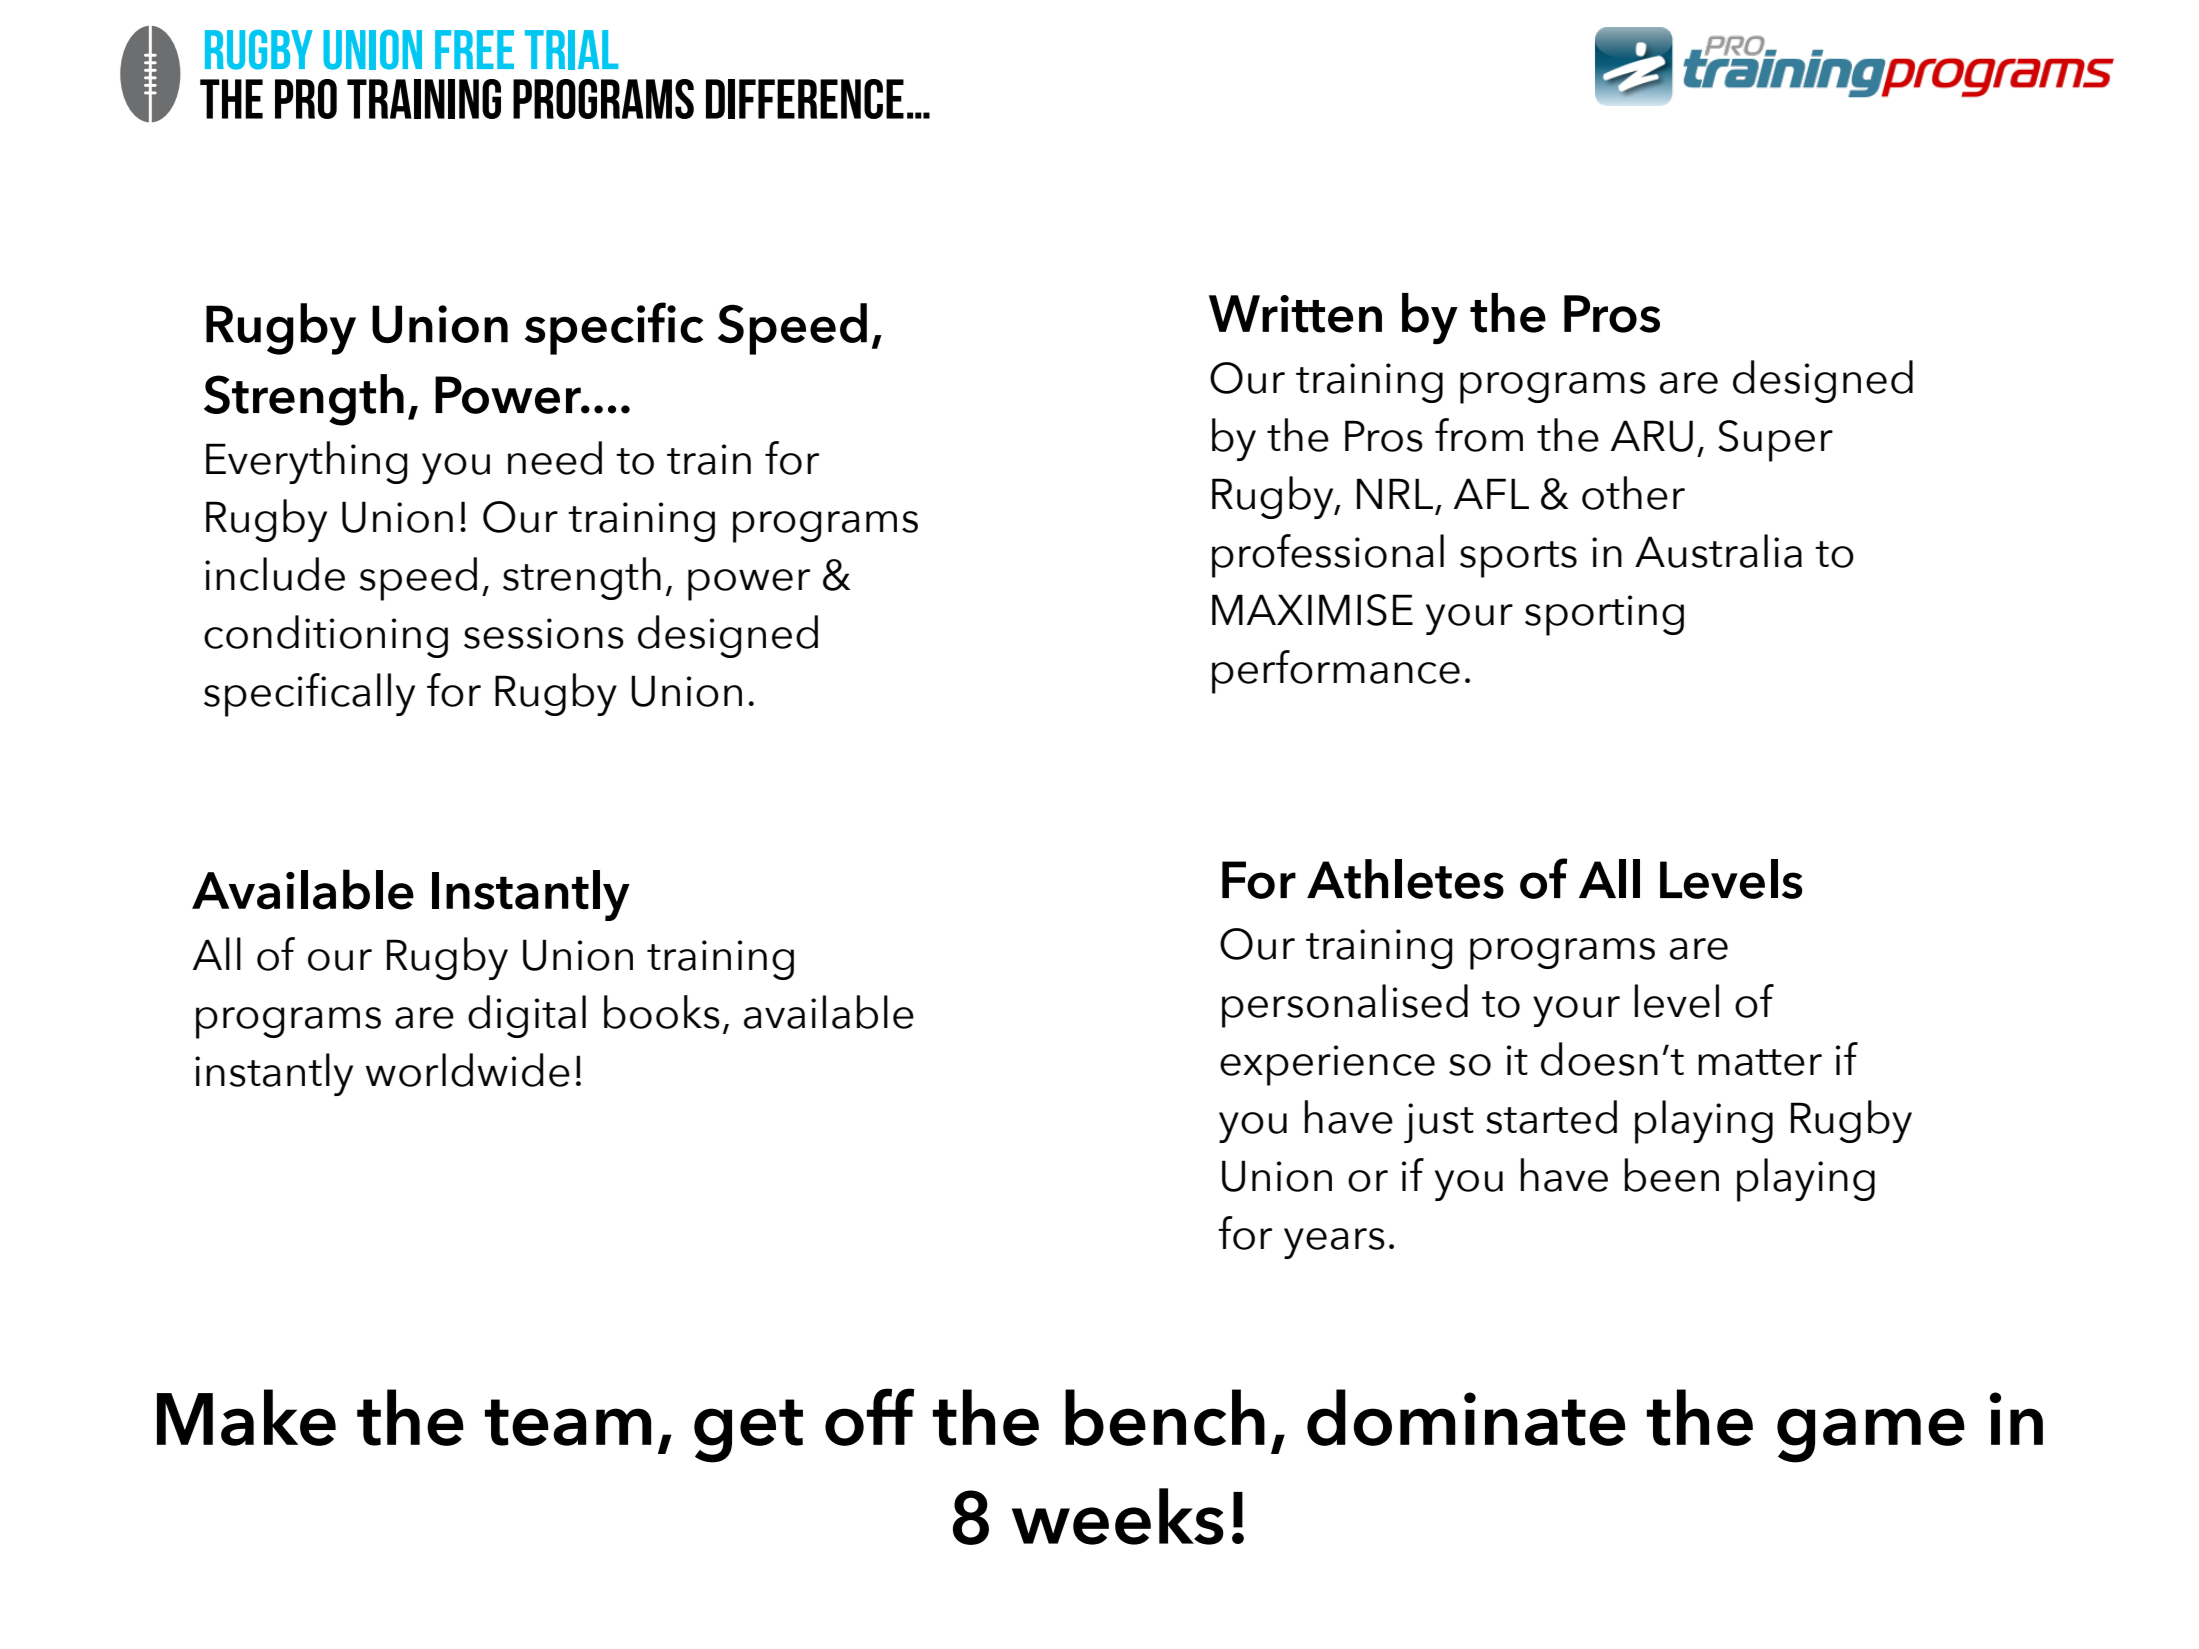 The image size is (2199, 1649). Describe the element at coordinates (555, 458) in the screenshot. I see `need` at that location.
